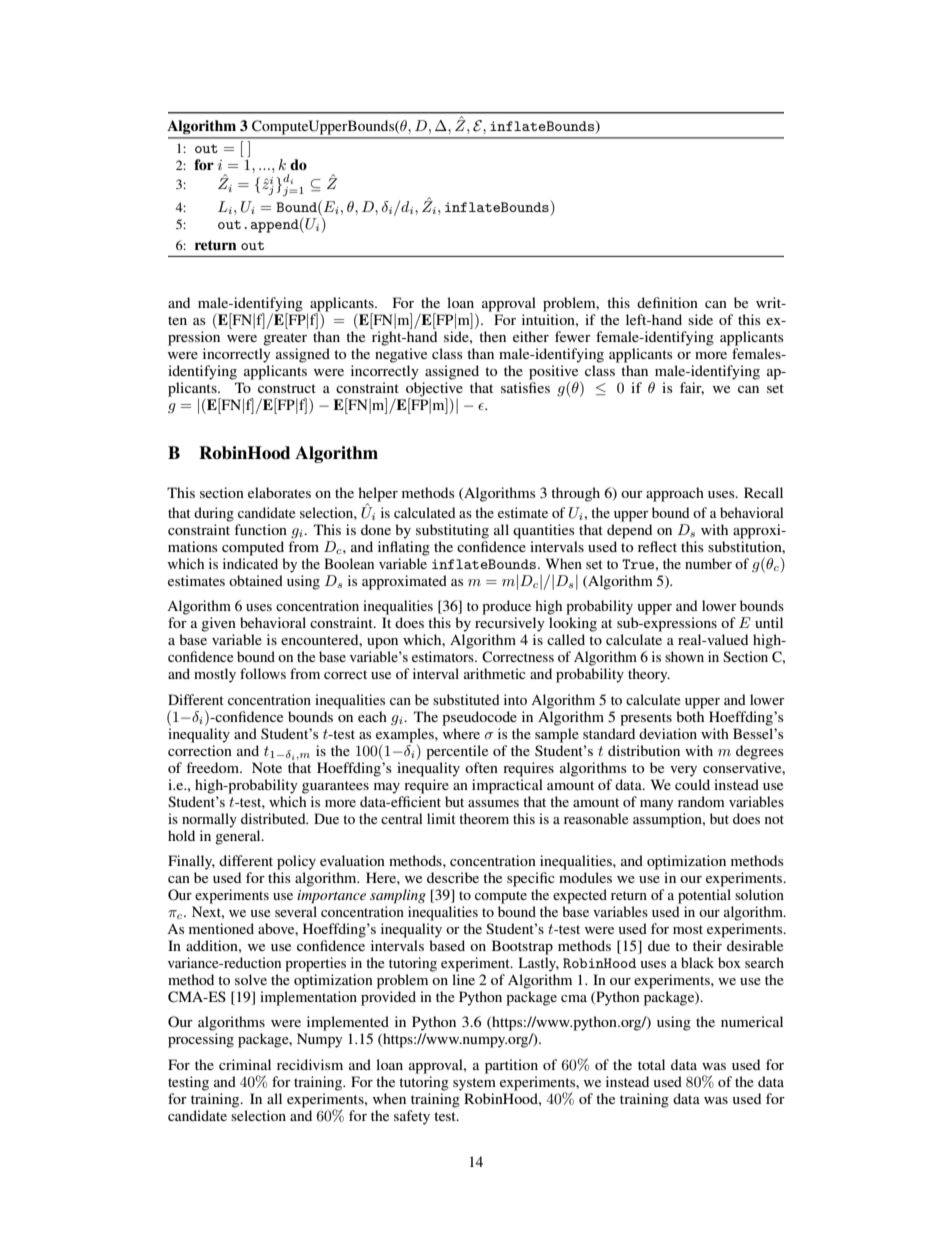 The image size is (952, 1233). I want to click on pseudocode, so click(479, 718).
